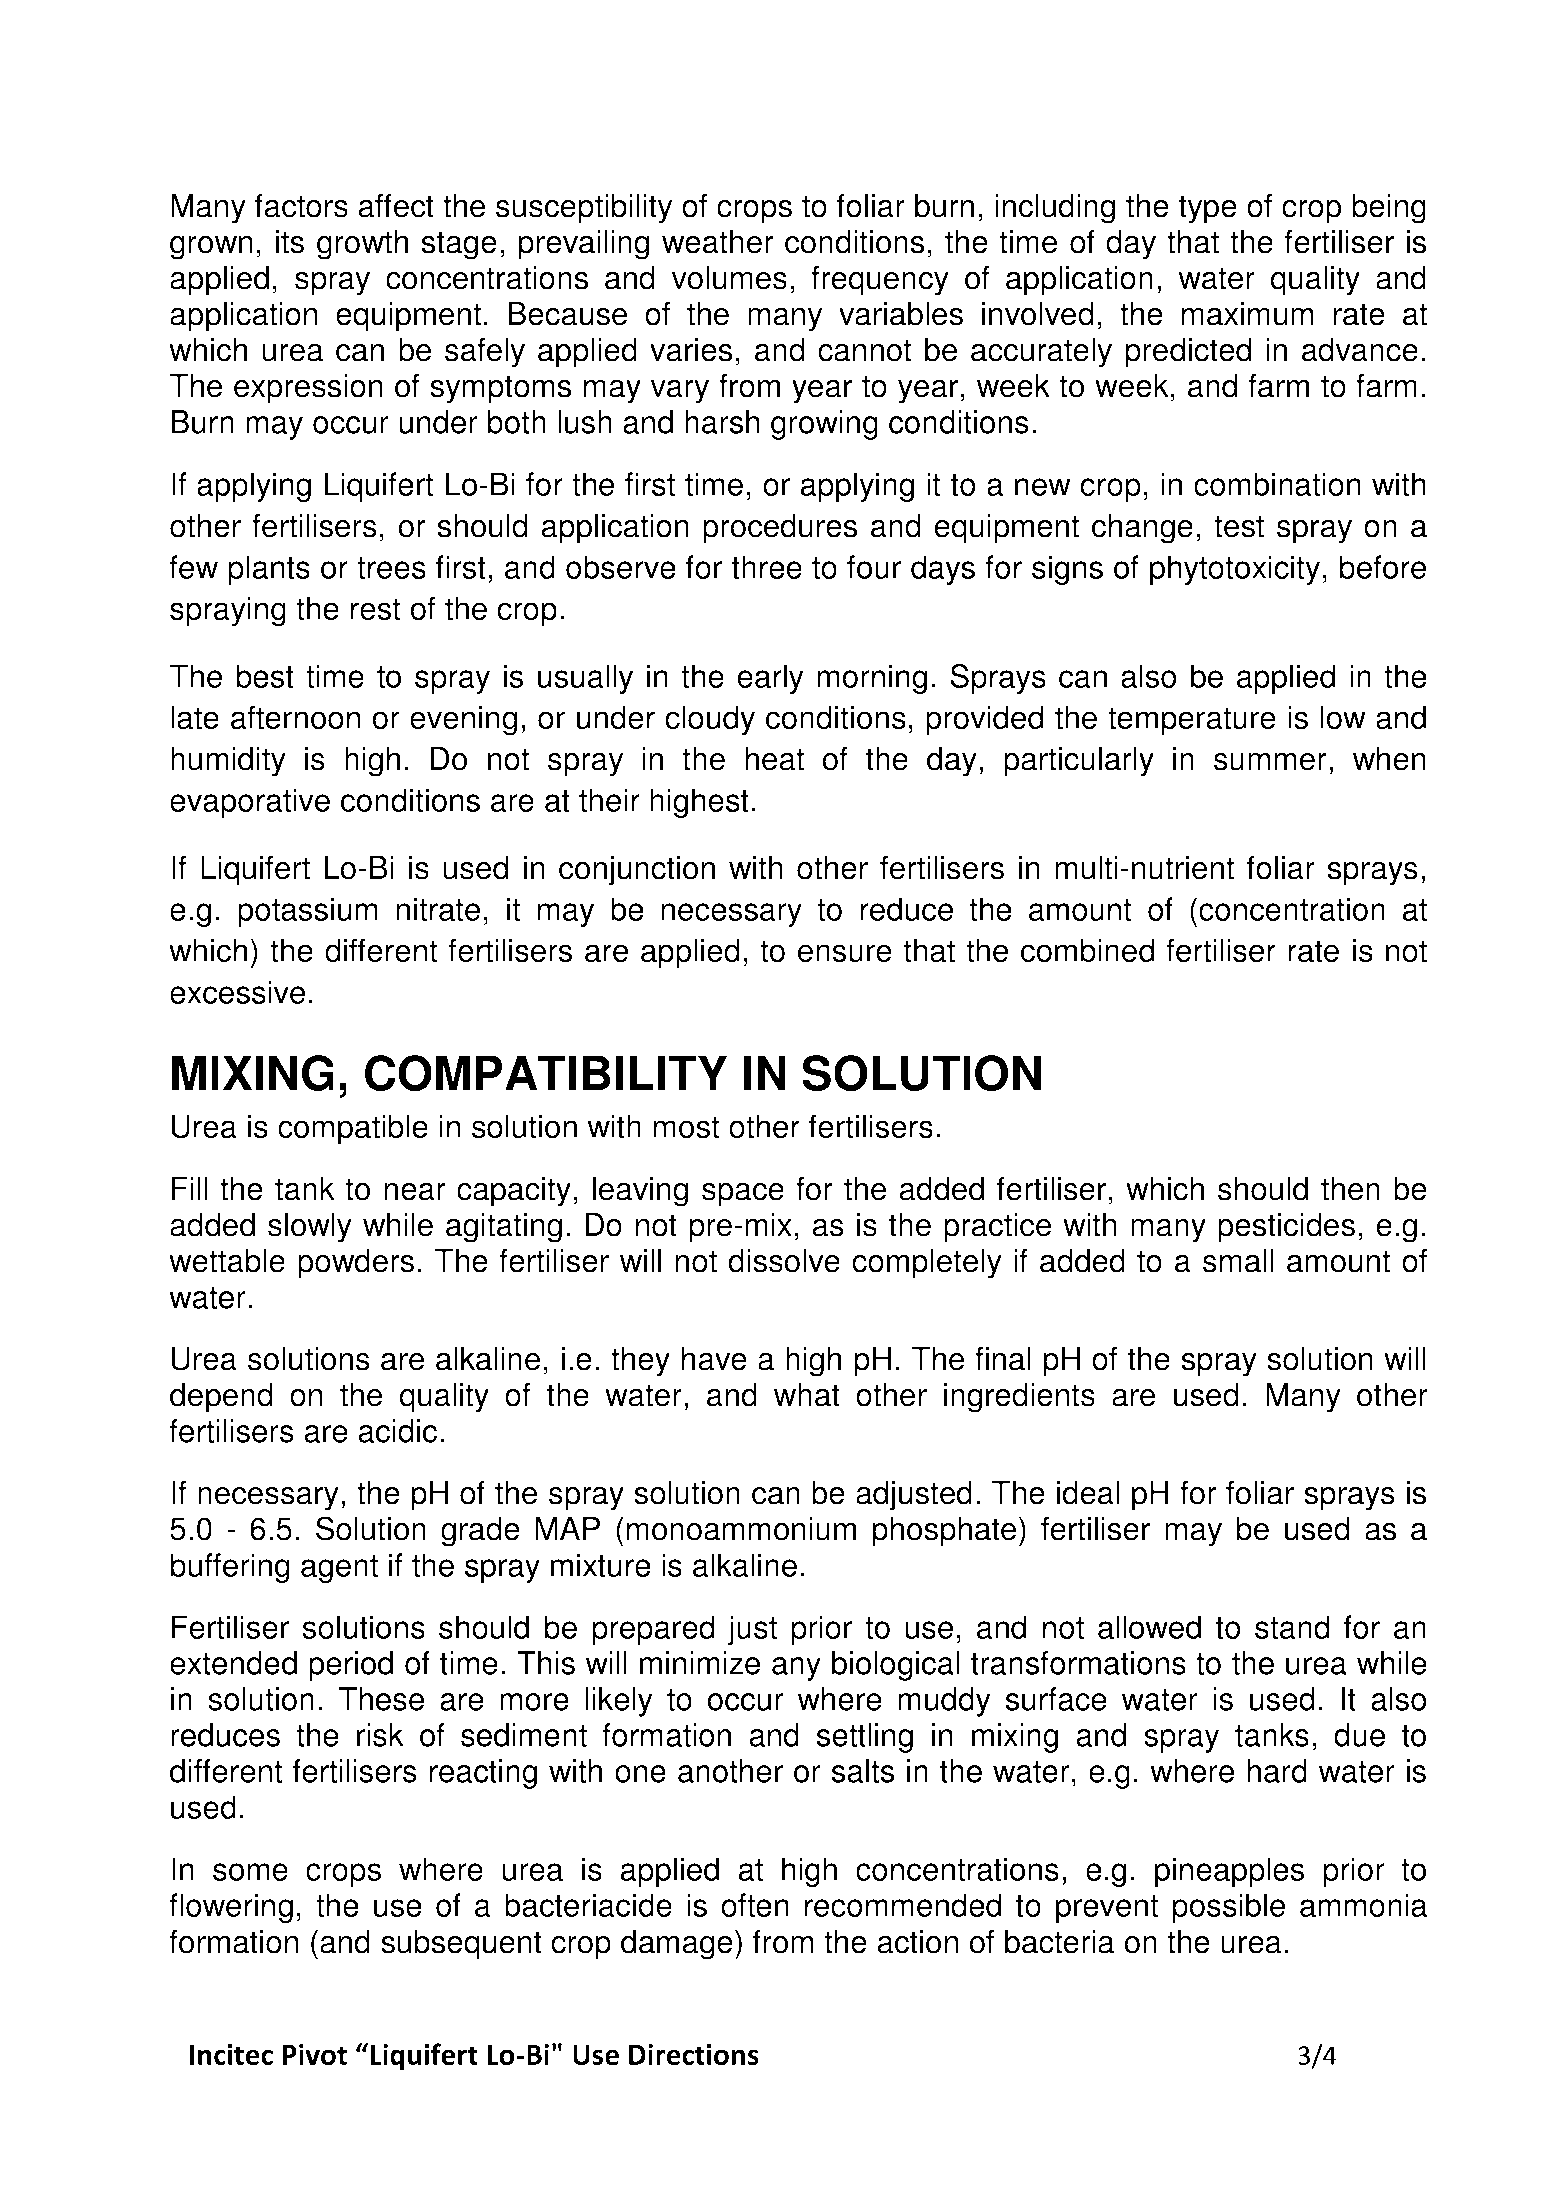  What do you see at coordinates (1247, 314) in the document?
I see `maximum` at bounding box center [1247, 314].
